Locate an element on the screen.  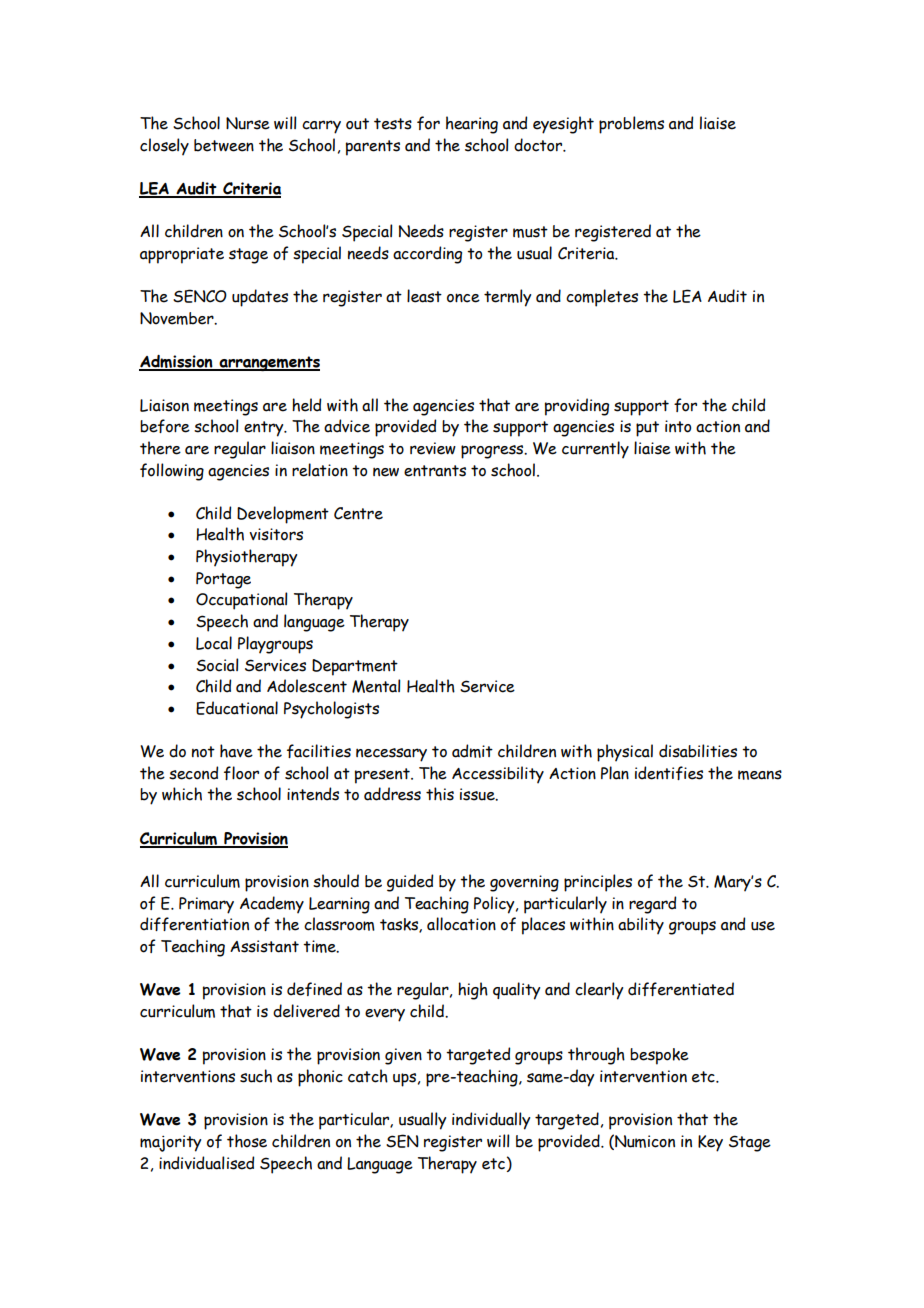
into is located at coordinates (678, 426).
